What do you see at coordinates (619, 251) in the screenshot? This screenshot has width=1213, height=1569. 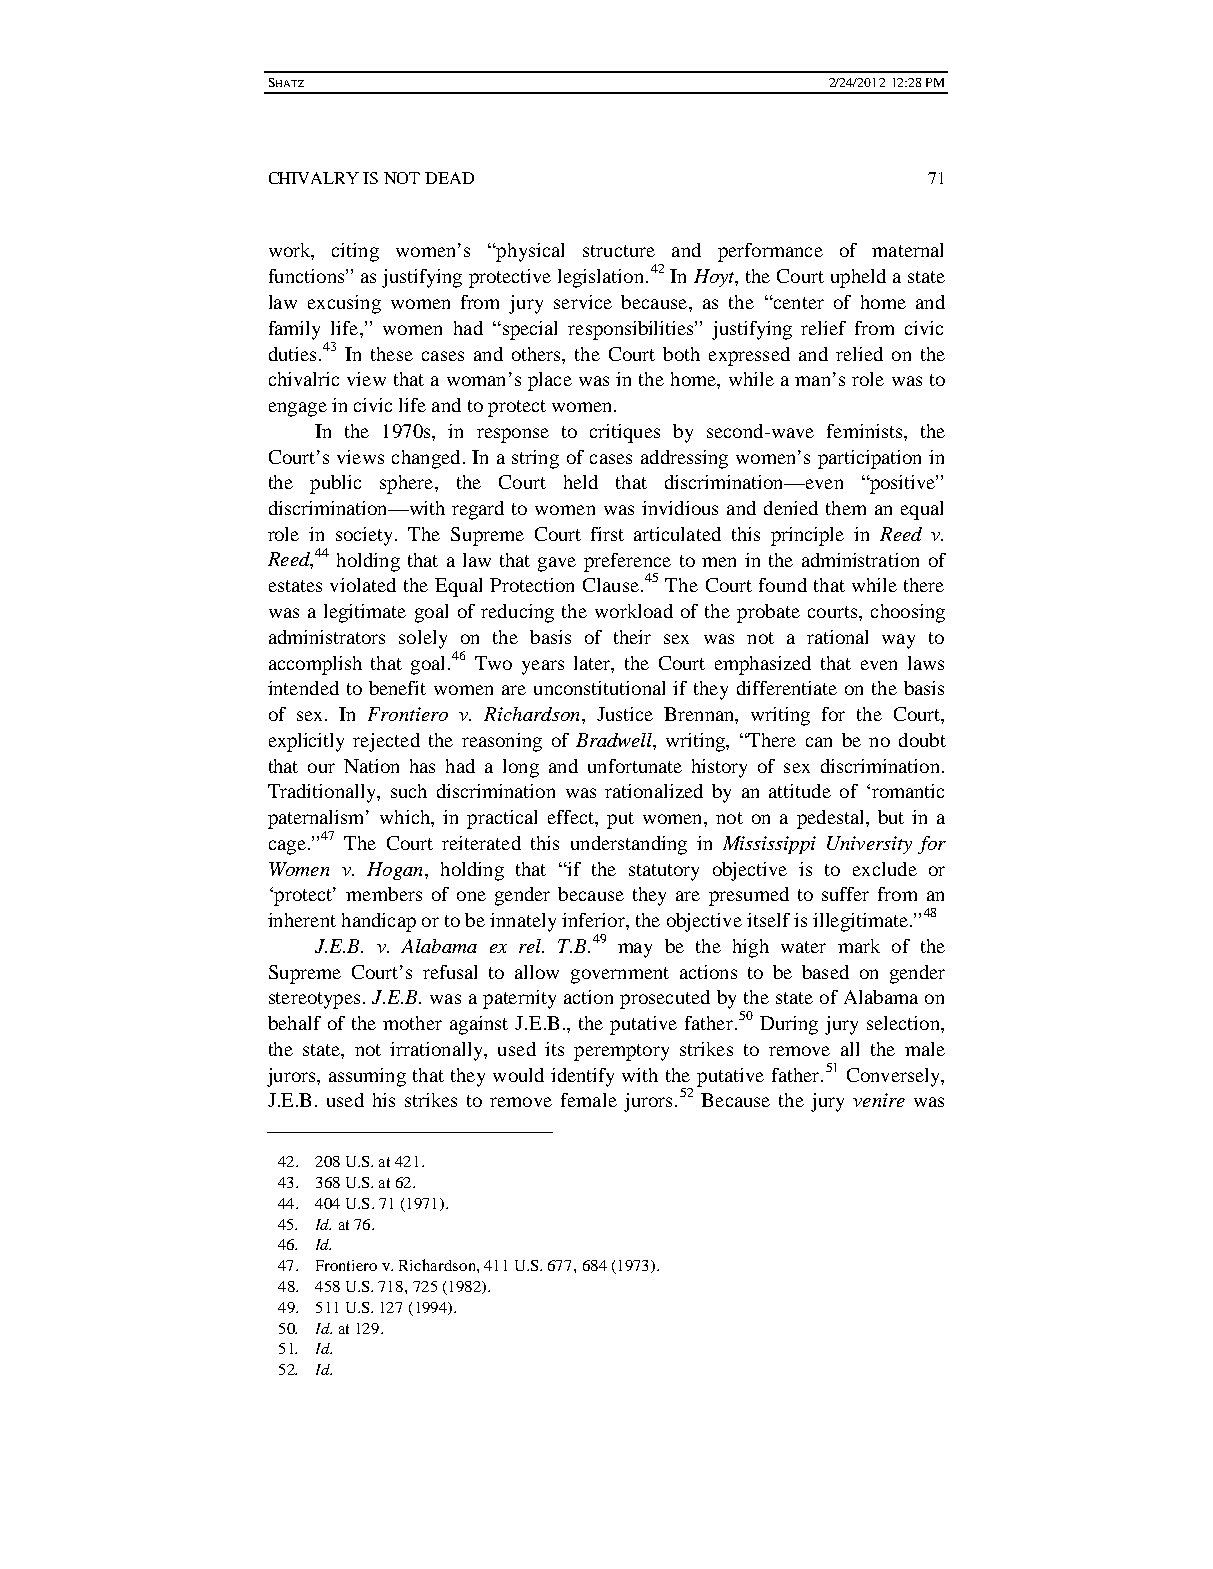 I see `structure` at bounding box center [619, 251].
